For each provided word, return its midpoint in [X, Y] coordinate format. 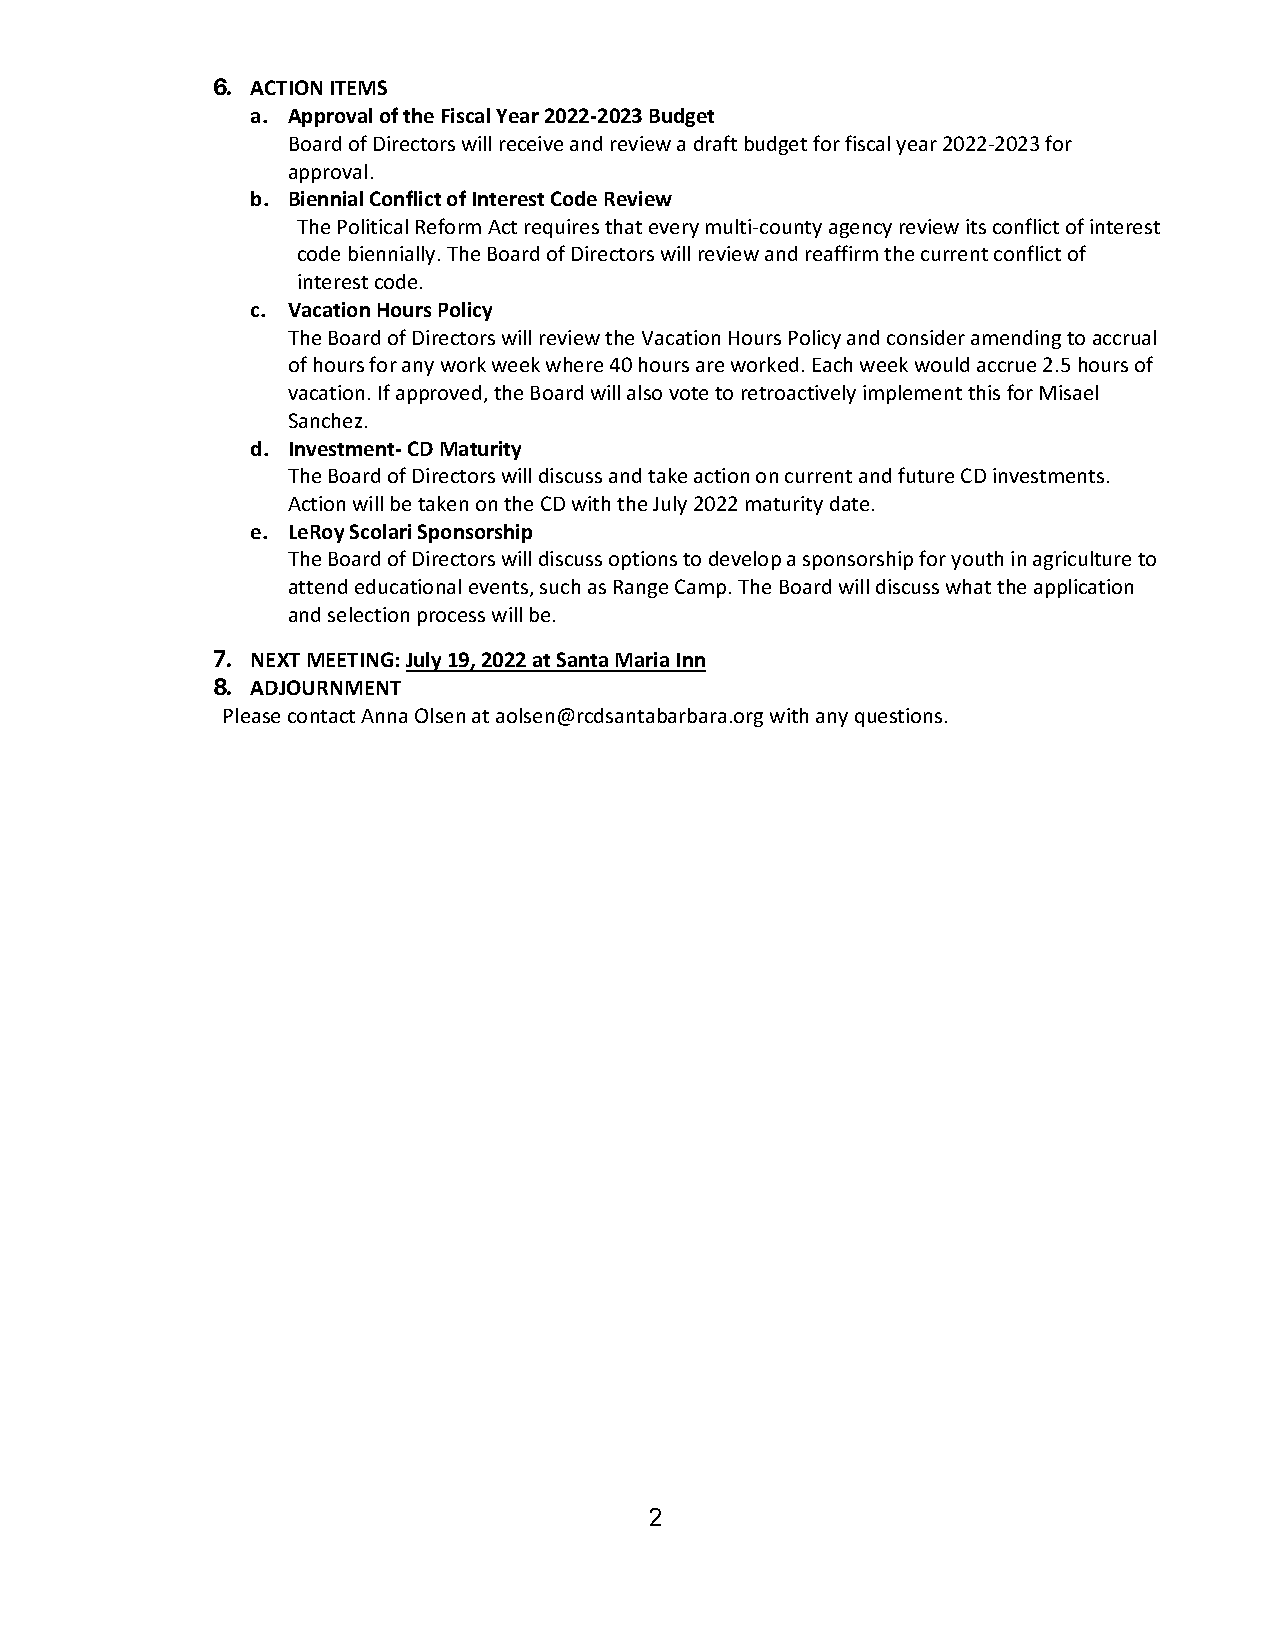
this [984, 392]
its [976, 226]
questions [898, 717]
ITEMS [359, 87]
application [1083, 588]
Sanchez [325, 420]
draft [715, 143]
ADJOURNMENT [325, 687]
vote [688, 393]
